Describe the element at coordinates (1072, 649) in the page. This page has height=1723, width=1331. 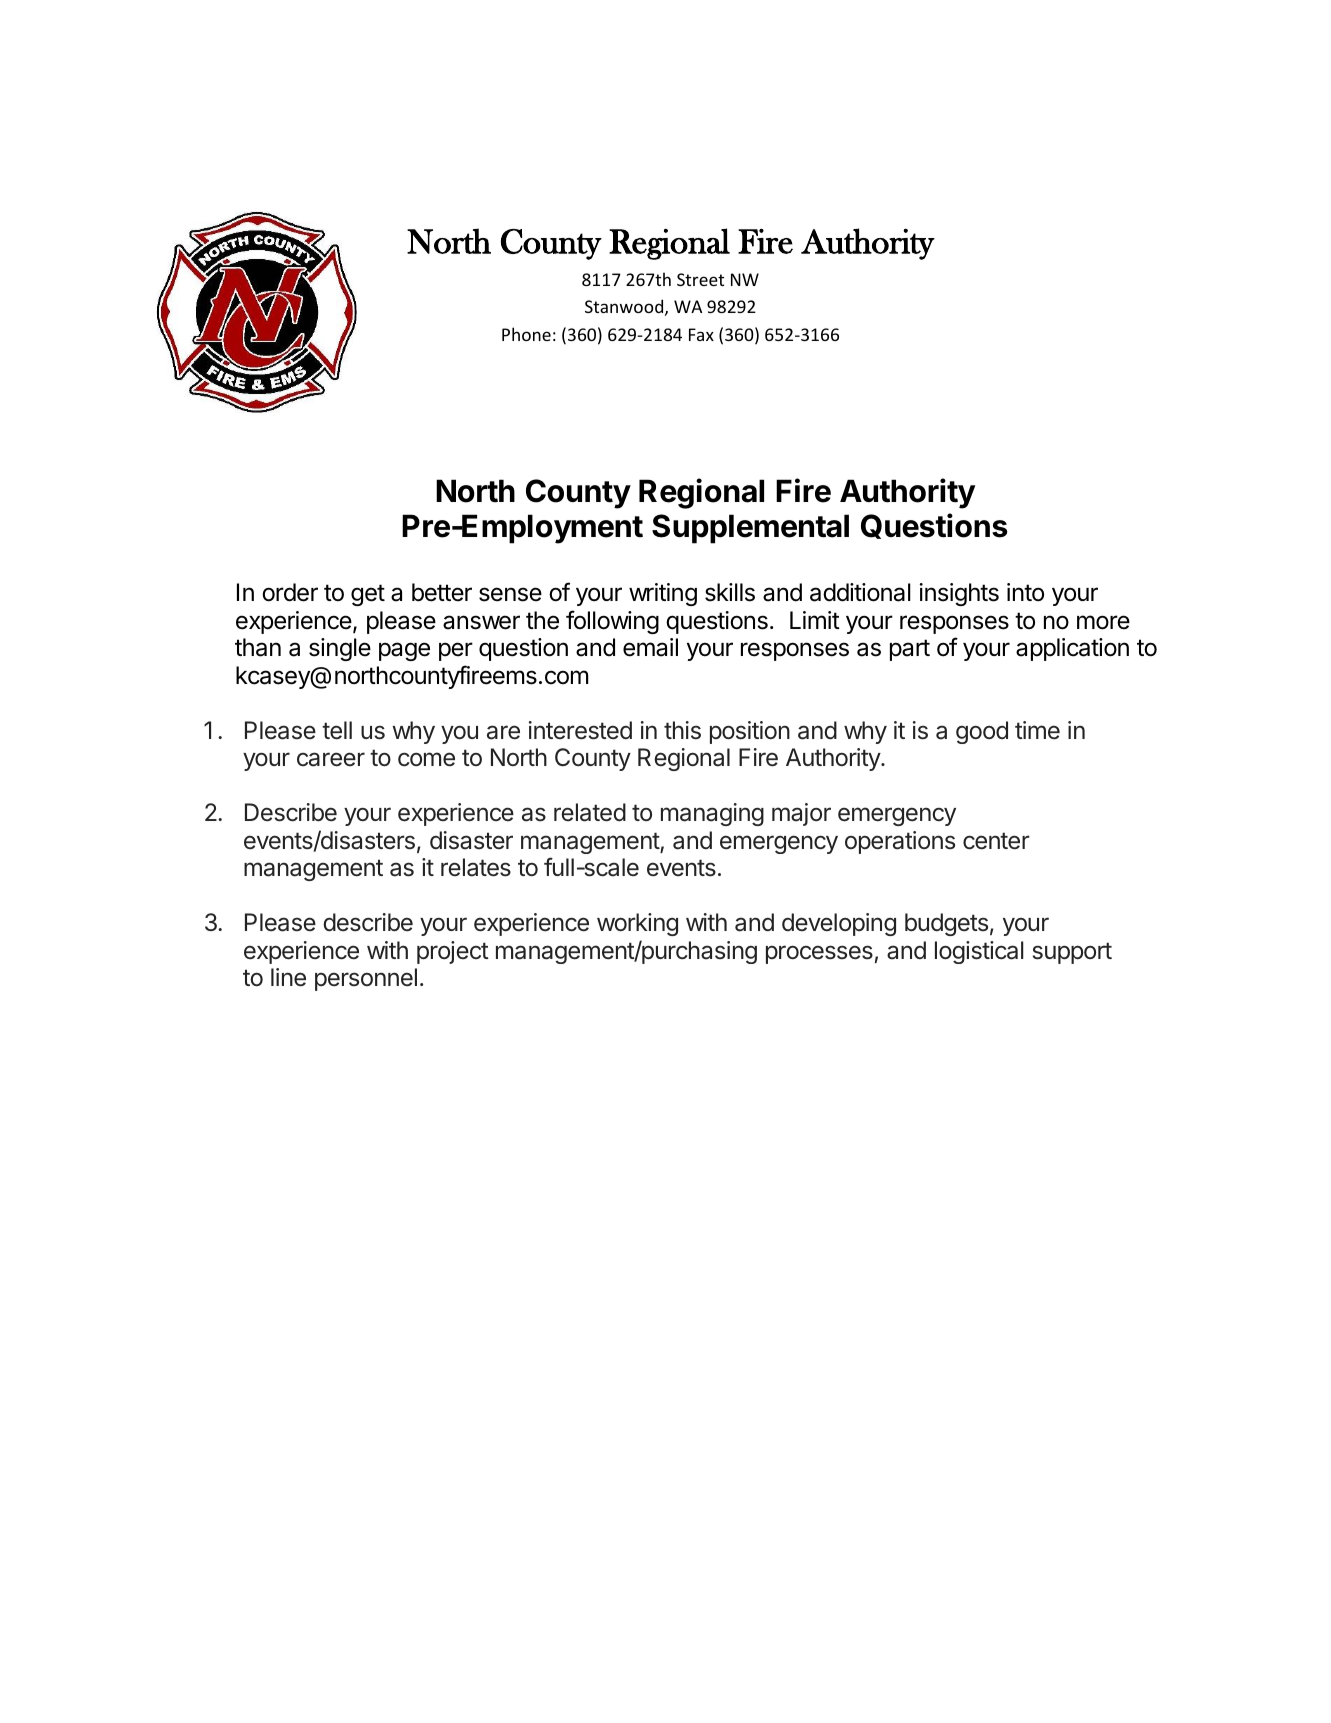
I see `application` at that location.
